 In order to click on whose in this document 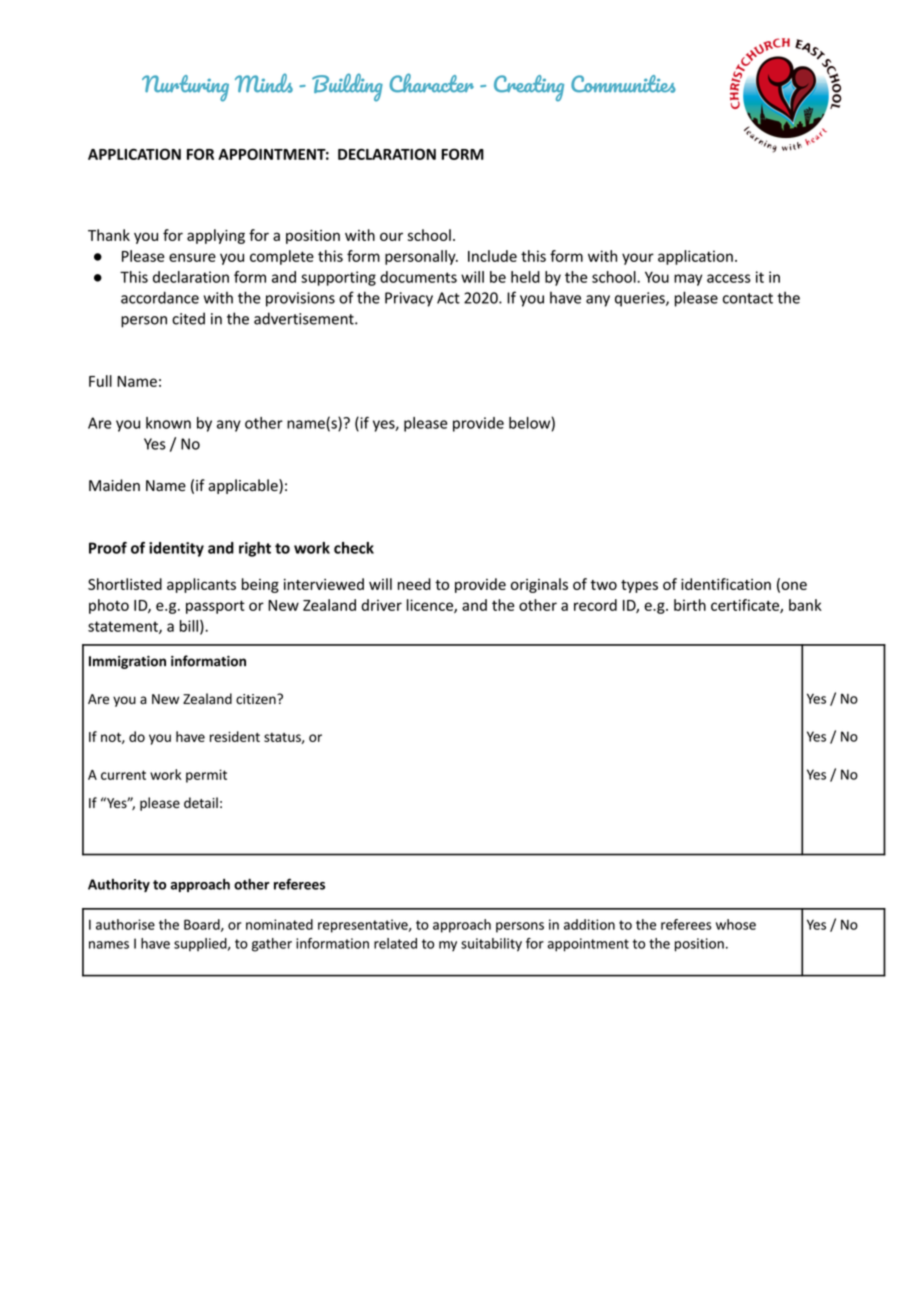, I will do `click(736, 924)`.
